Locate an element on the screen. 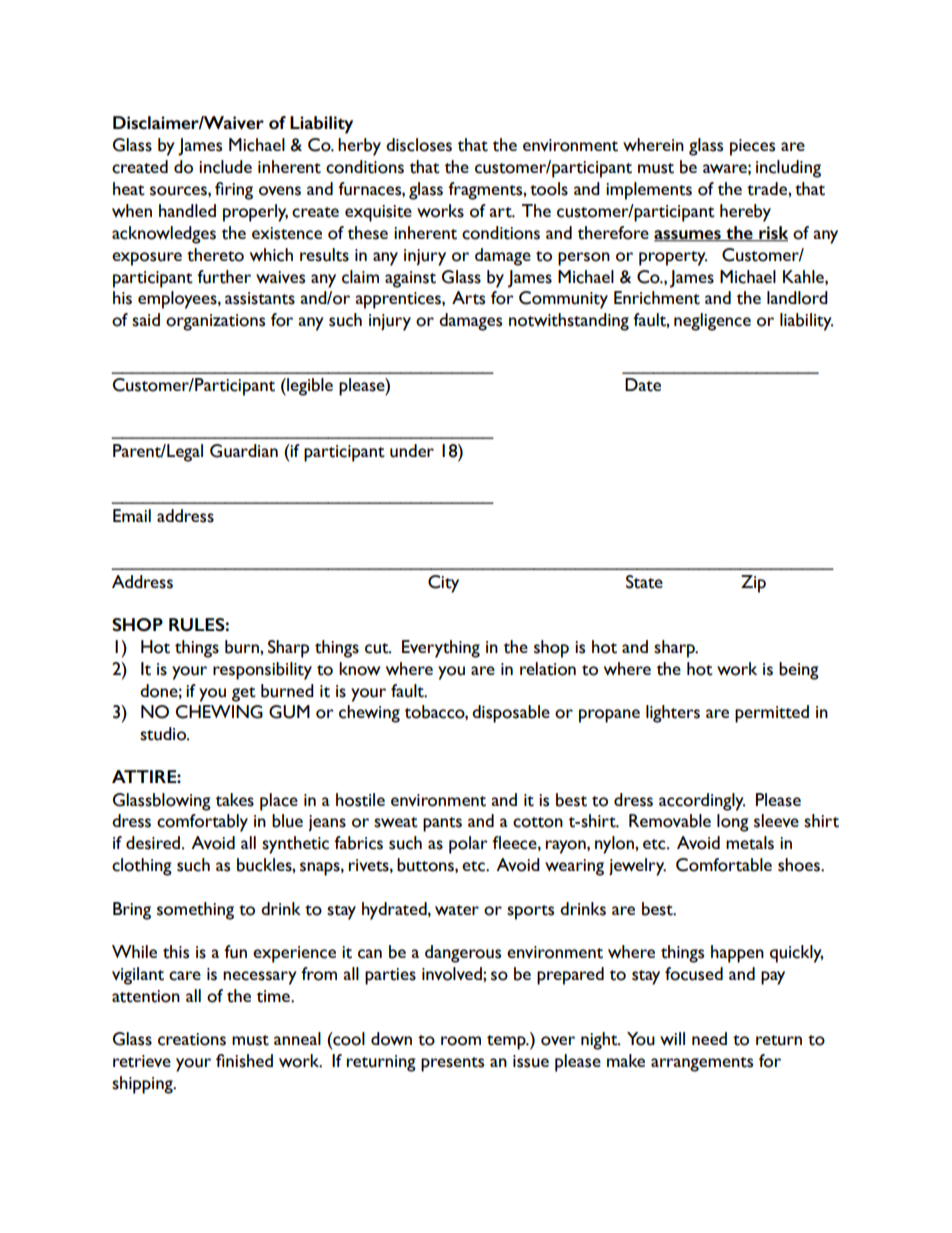 The image size is (952, 1233). Guardian is located at coordinates (244, 451).
